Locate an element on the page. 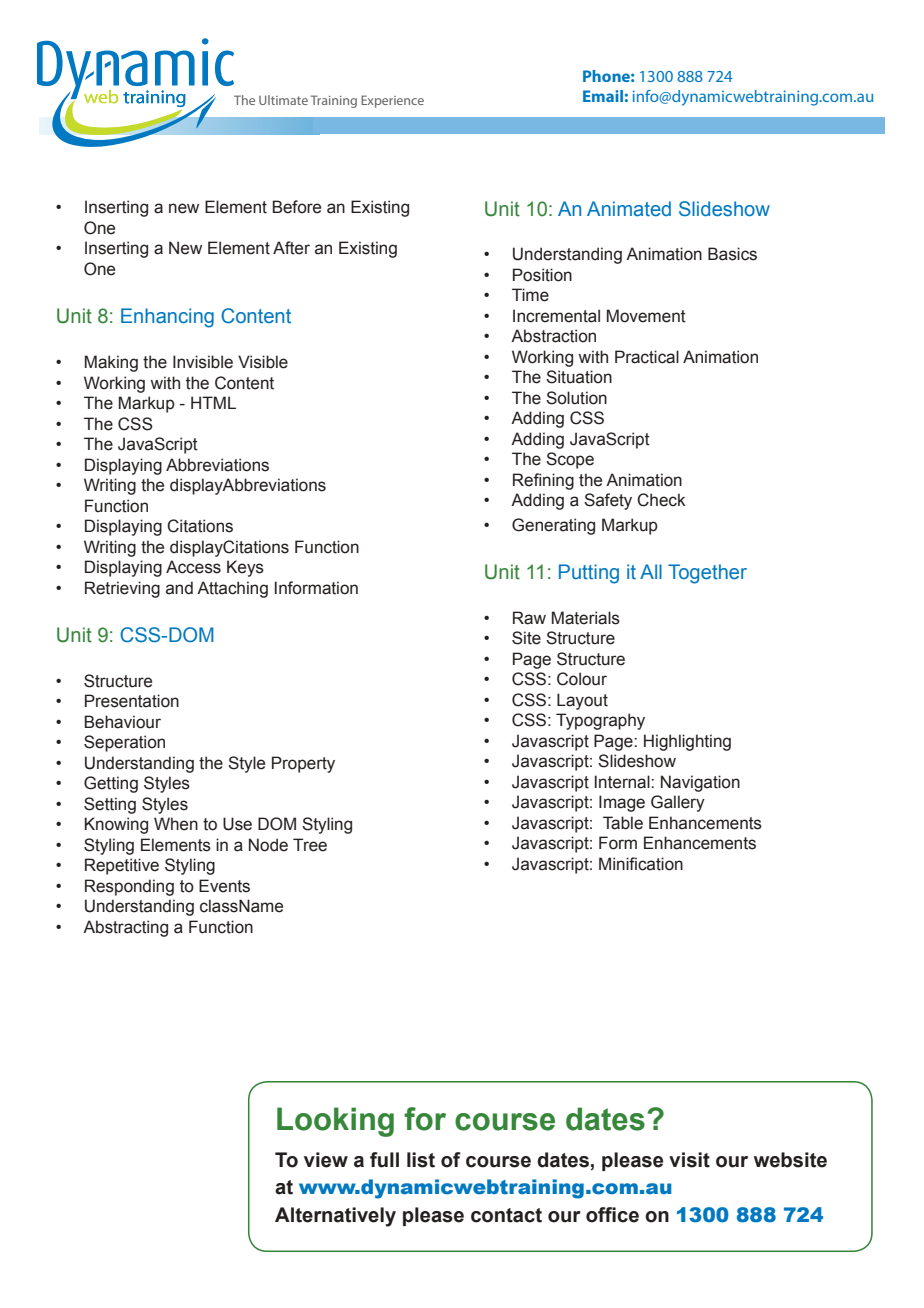 The height and width of the page is (1308, 924). Experience is located at coordinates (392, 101).
